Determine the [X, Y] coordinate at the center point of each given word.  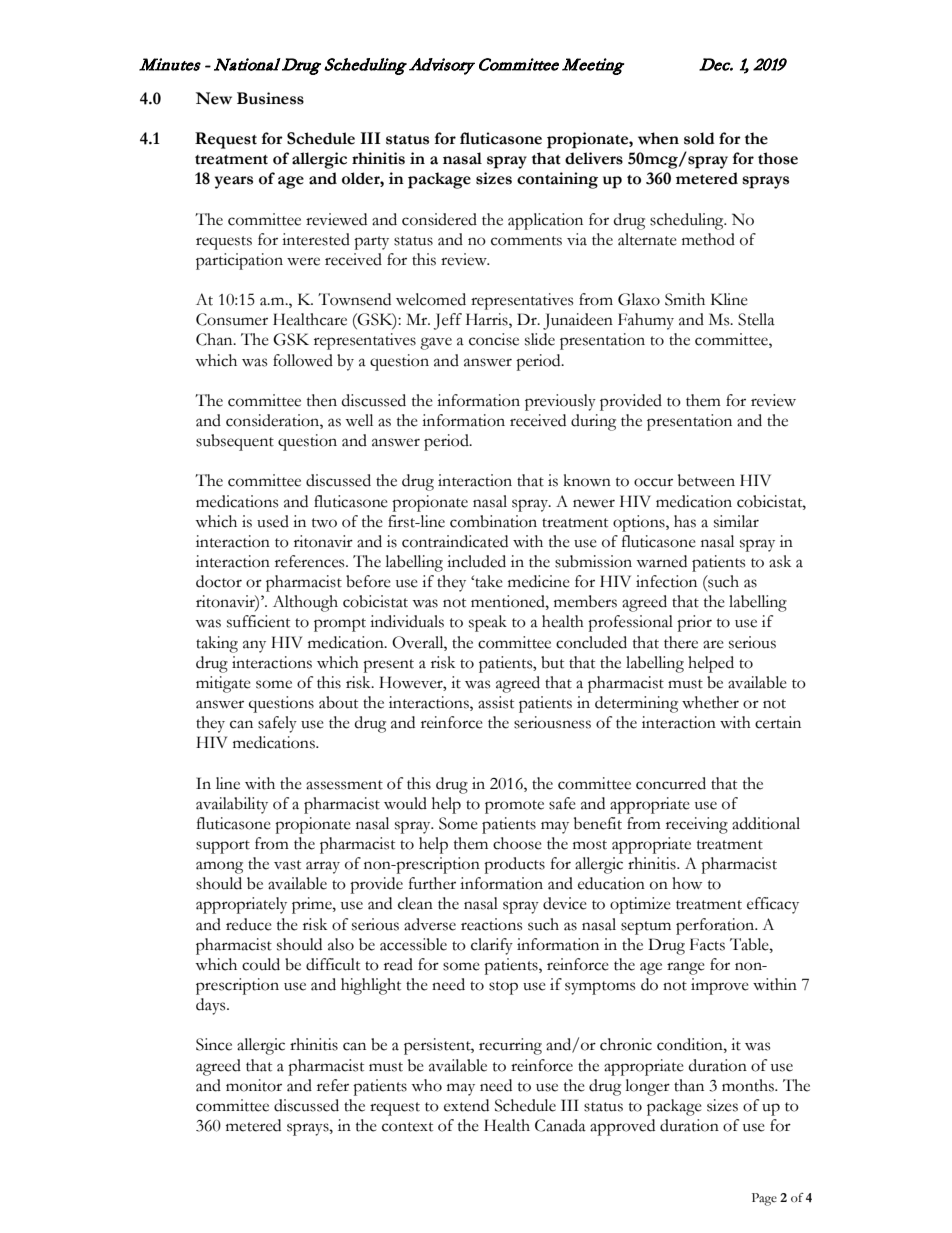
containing [557, 180]
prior [694, 623]
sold [699, 138]
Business [270, 98]
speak [488, 623]
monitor [254, 1085]
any [254, 646]
